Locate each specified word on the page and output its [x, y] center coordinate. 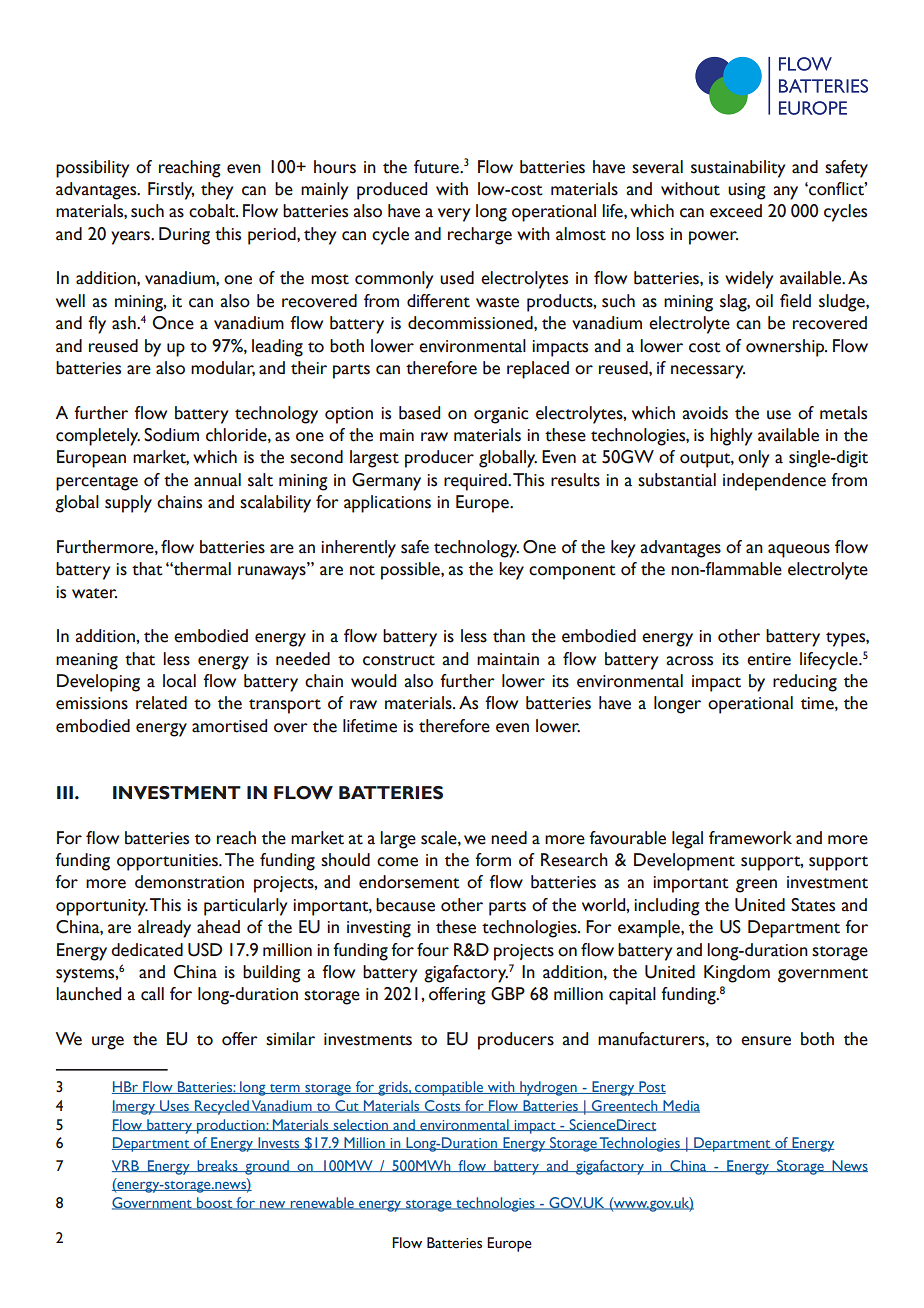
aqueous [799, 551]
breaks [217, 1166]
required [476, 482]
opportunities [168, 862]
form [493, 860]
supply [128, 504]
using [747, 191]
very [454, 215]
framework [750, 838]
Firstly [171, 191]
